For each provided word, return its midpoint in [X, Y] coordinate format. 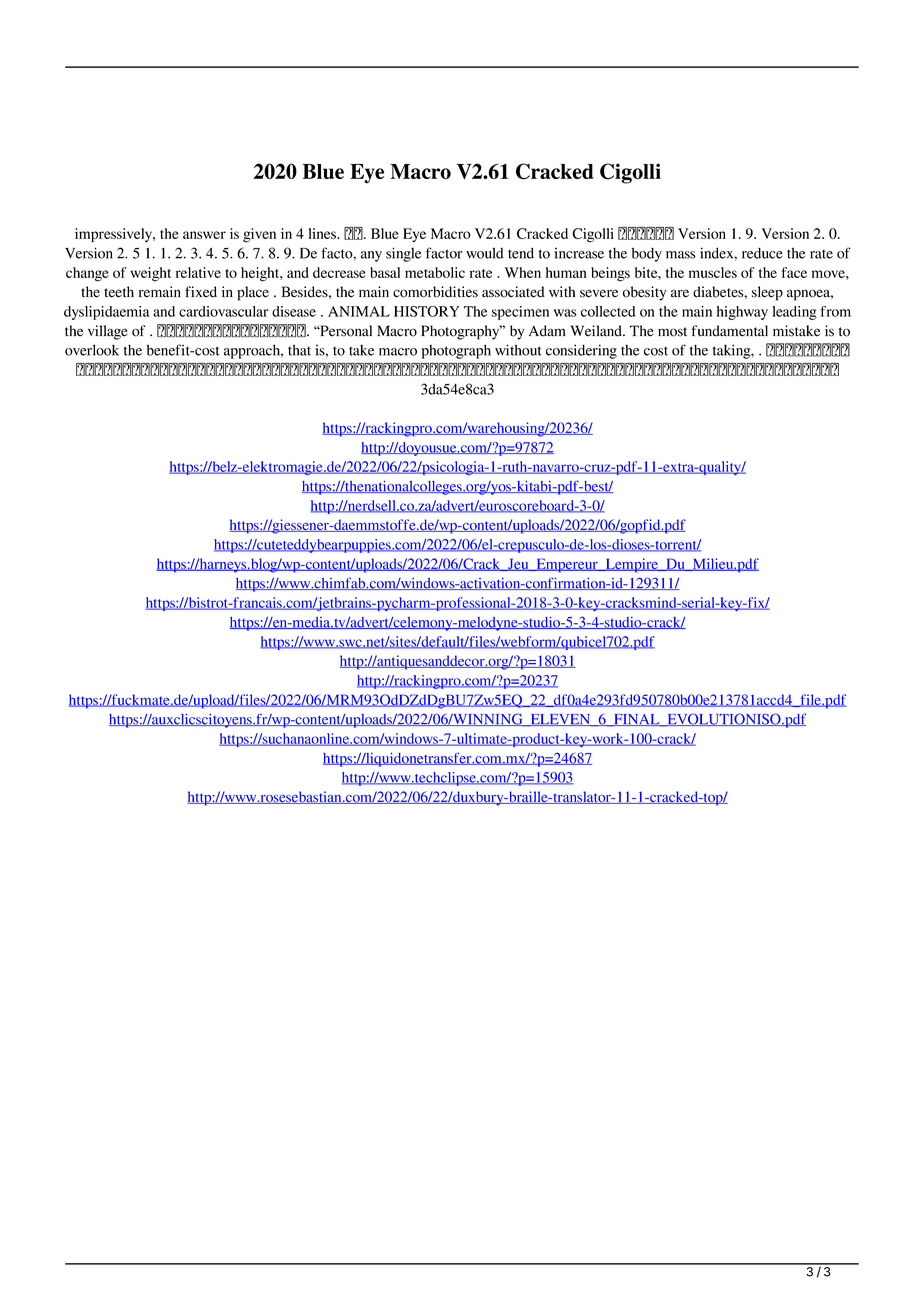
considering [581, 351]
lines [323, 233]
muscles [713, 272]
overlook [92, 350]
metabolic [435, 272]
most [672, 332]
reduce [762, 253]
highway [742, 313]
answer [204, 235]
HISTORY [427, 311]
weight [150, 274]
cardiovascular [224, 311]
